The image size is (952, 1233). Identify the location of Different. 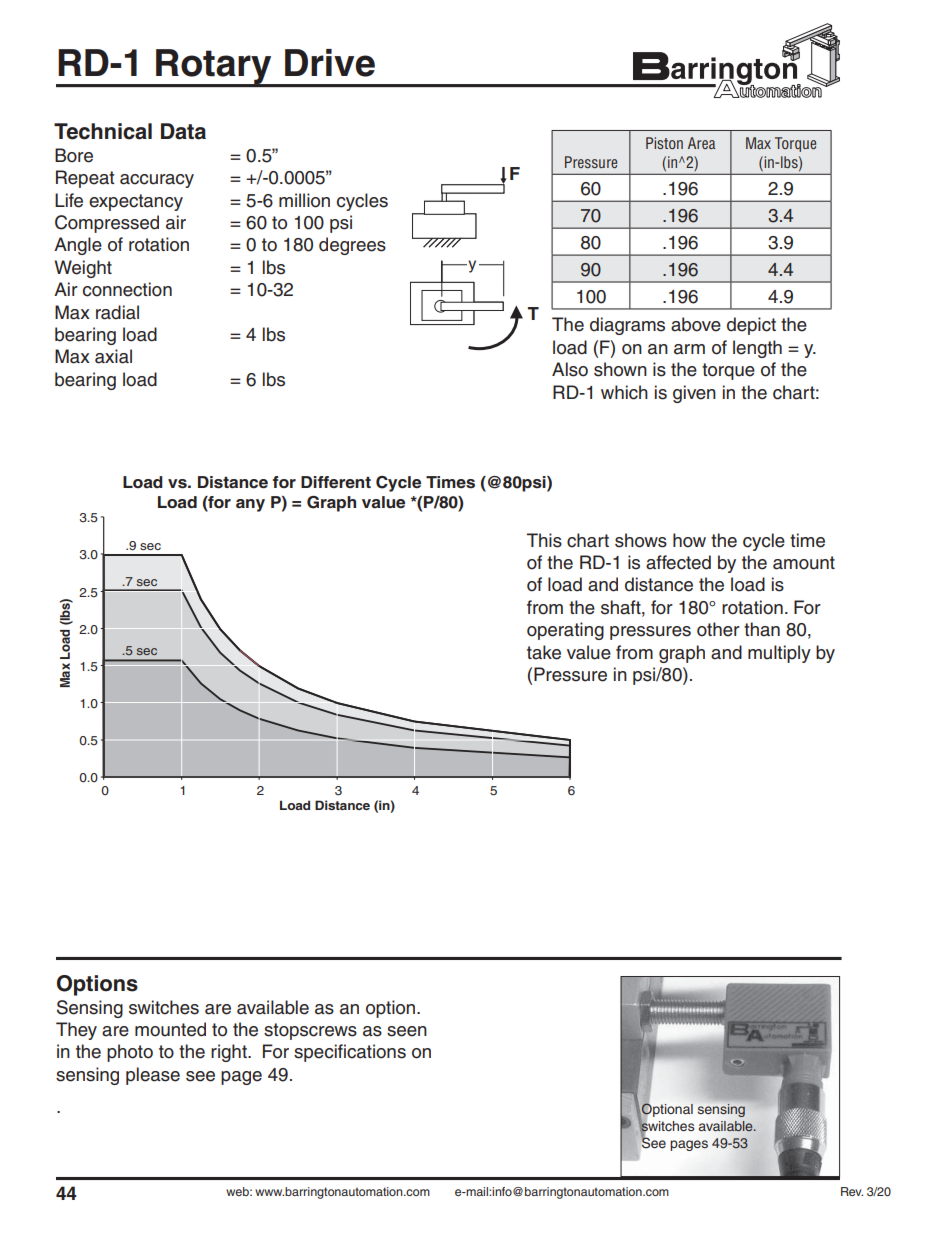
(336, 482).
